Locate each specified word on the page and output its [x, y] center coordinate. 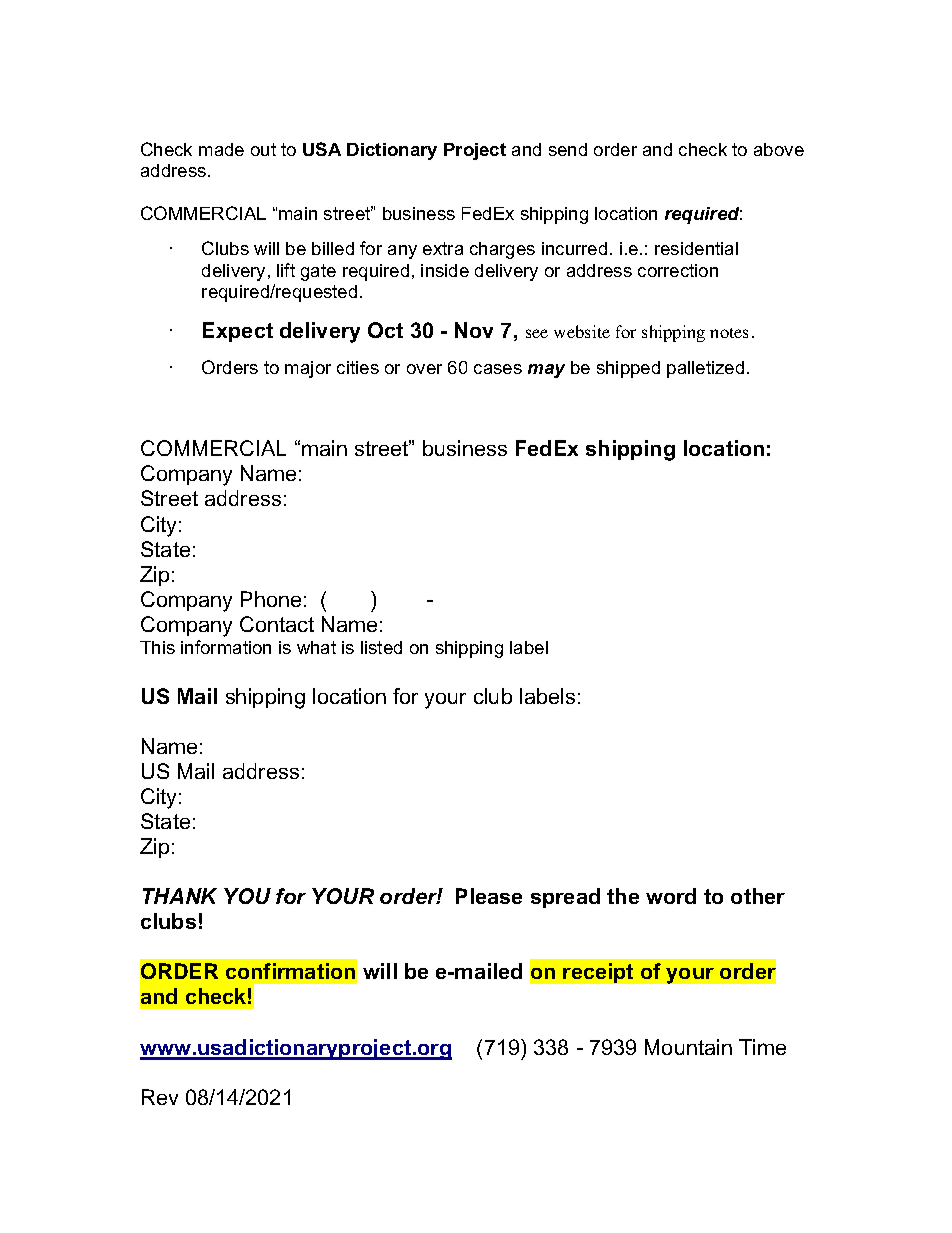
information [226, 647]
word [671, 896]
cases [498, 369]
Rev [160, 1097]
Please [489, 896]
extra [443, 248]
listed [381, 647]
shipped [628, 369]
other [758, 896]
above [779, 149]
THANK [180, 896]
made [221, 149]
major [308, 369]
